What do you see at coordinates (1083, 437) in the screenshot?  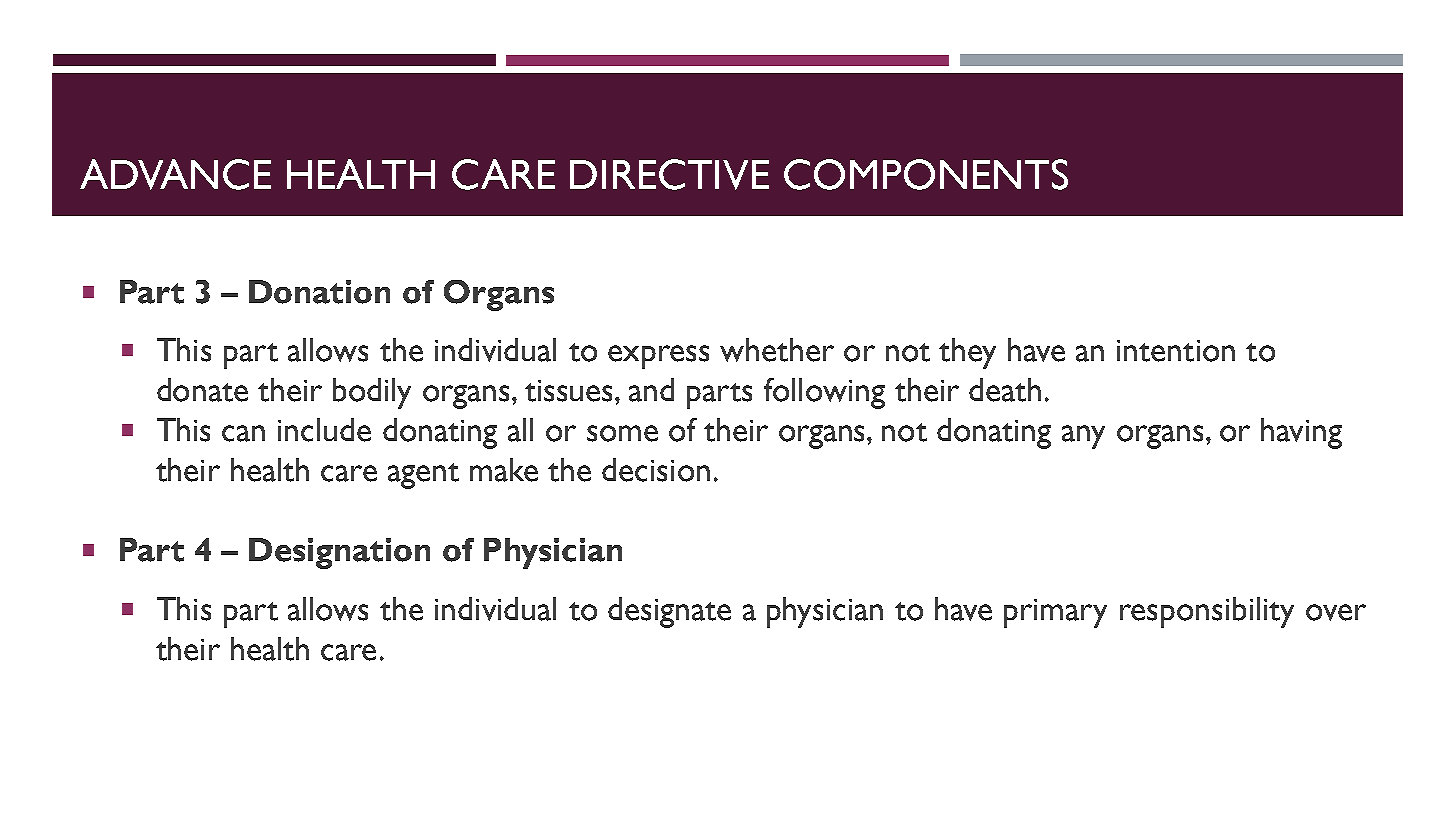 I see `any` at bounding box center [1083, 437].
